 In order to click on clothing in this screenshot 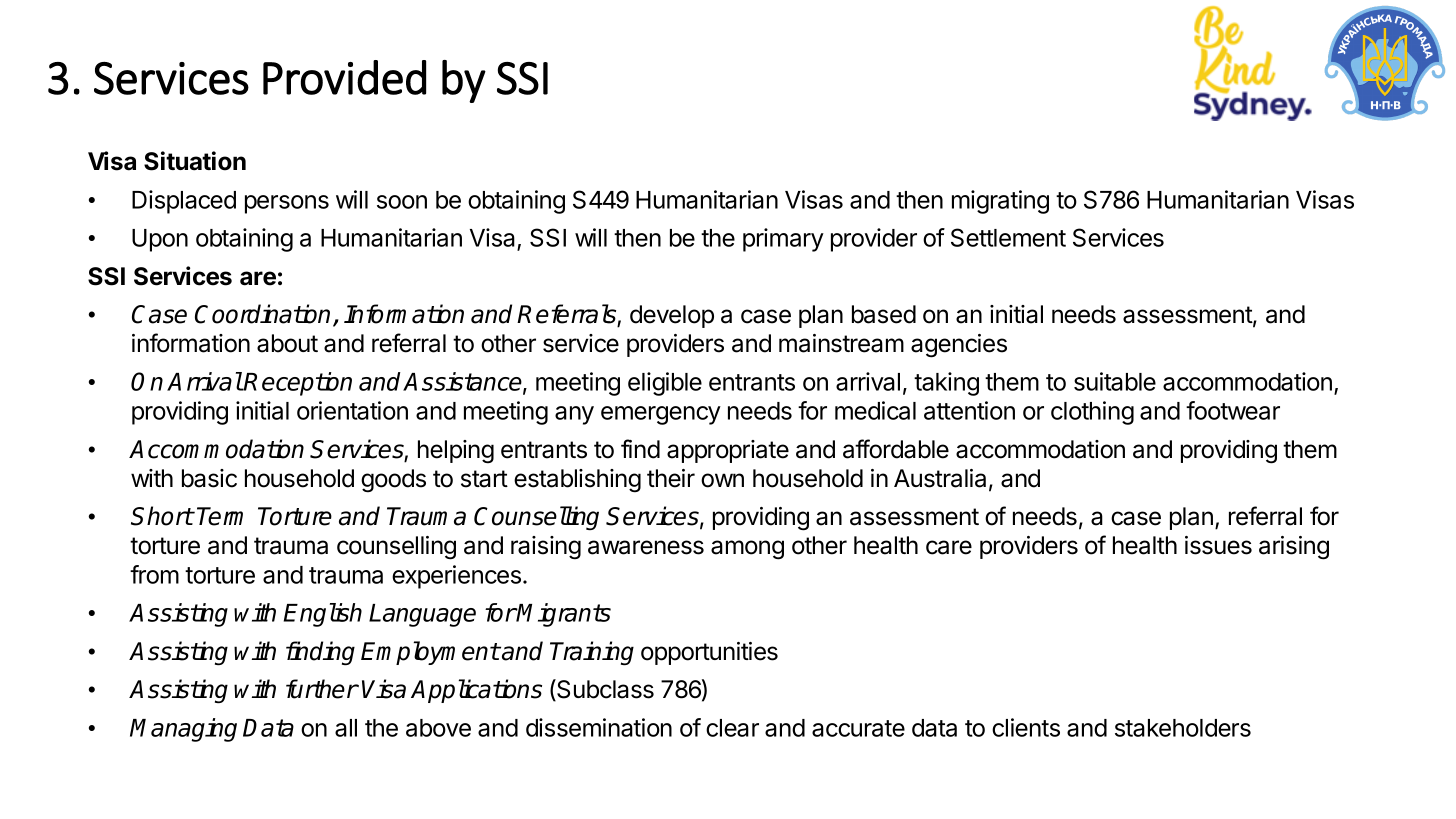, I will do `click(1092, 413)`.
